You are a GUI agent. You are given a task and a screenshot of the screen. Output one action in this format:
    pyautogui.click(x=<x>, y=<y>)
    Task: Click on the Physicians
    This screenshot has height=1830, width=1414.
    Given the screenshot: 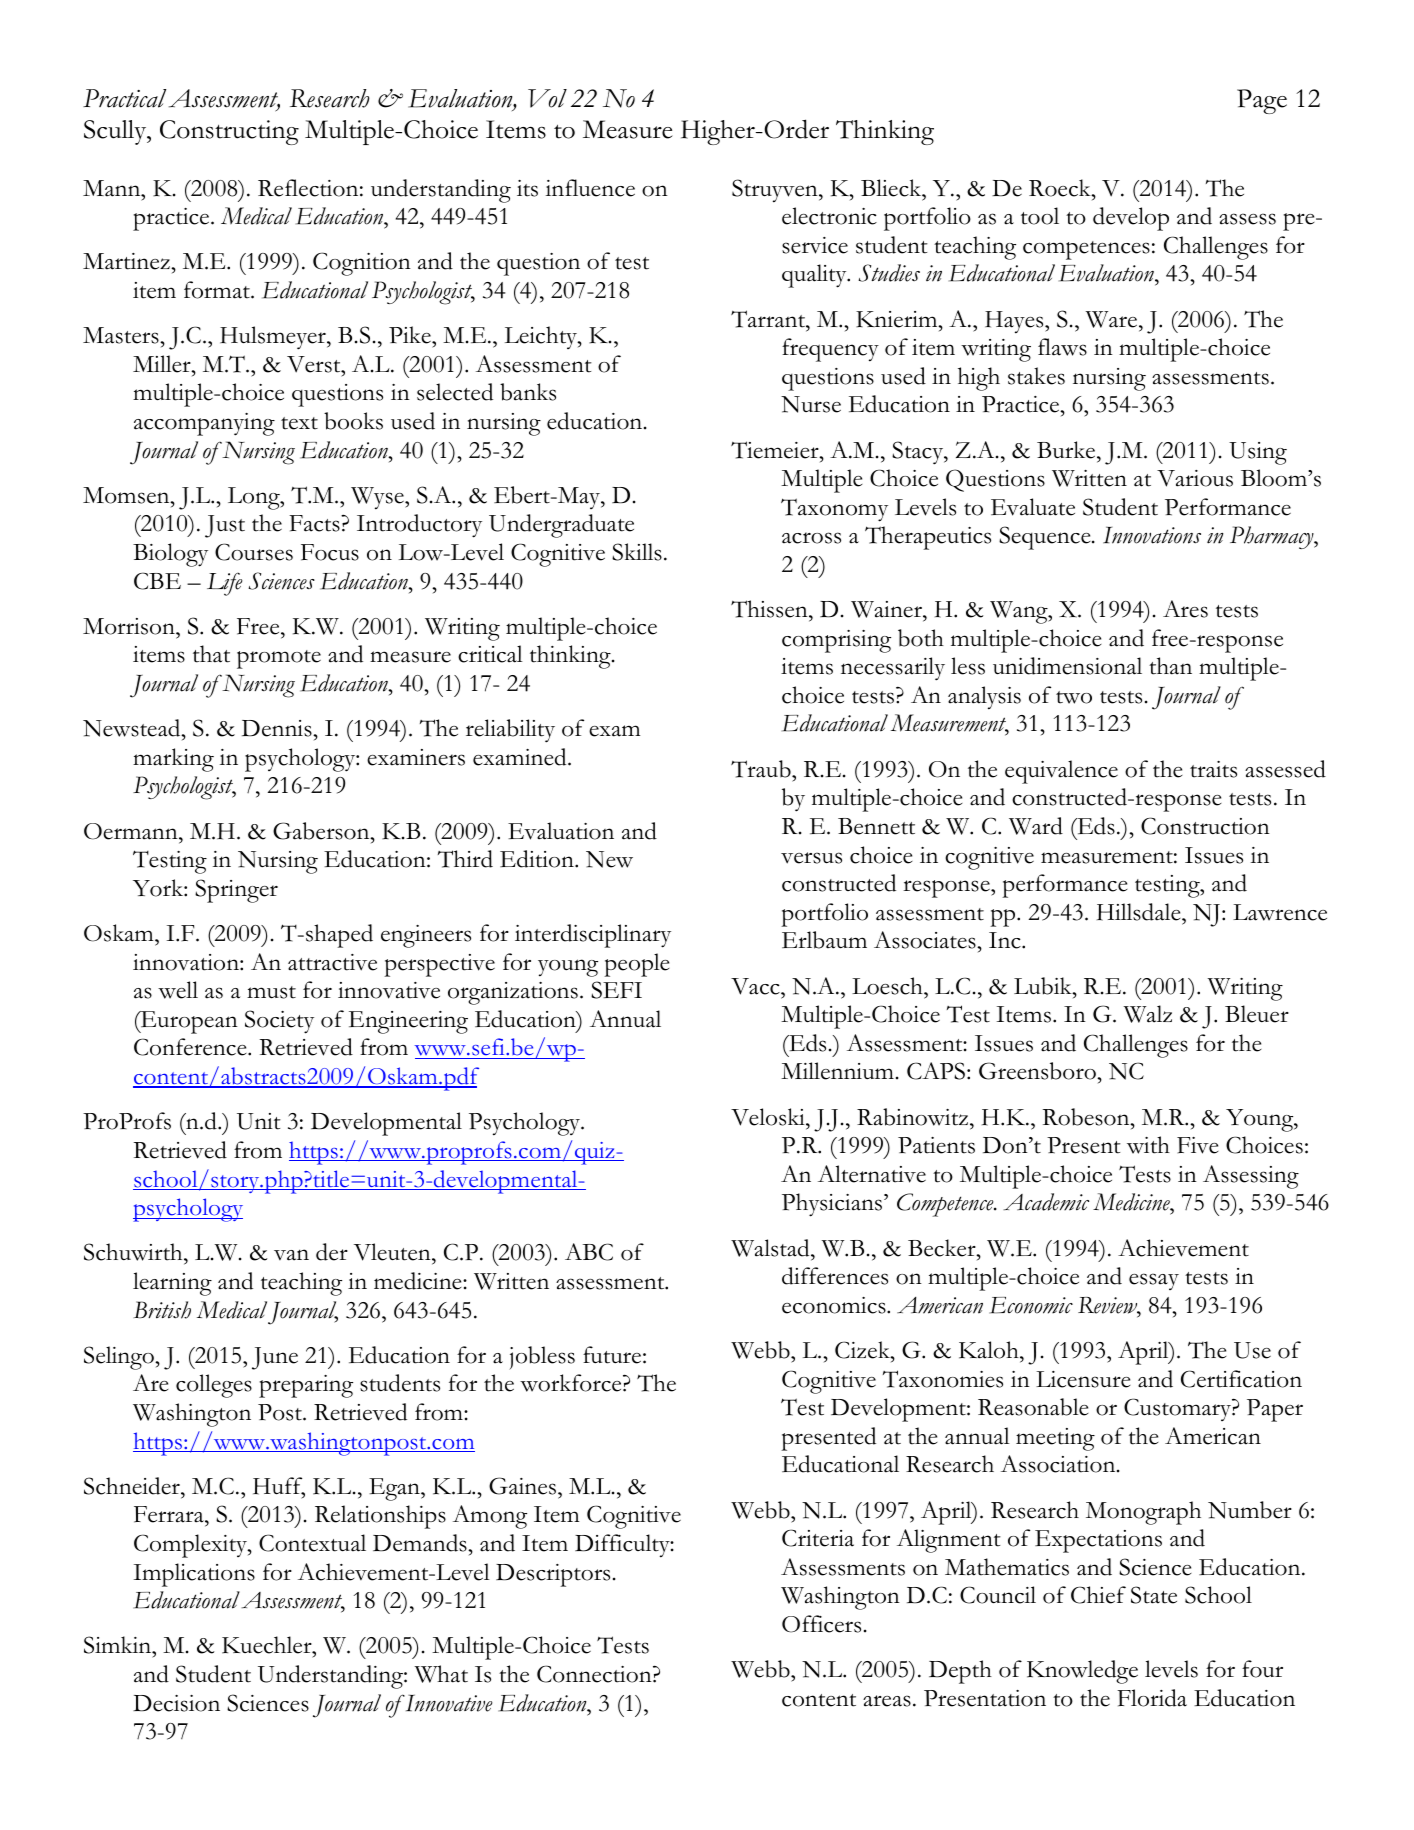 What is the action you would take?
    pyautogui.click(x=833, y=1205)
